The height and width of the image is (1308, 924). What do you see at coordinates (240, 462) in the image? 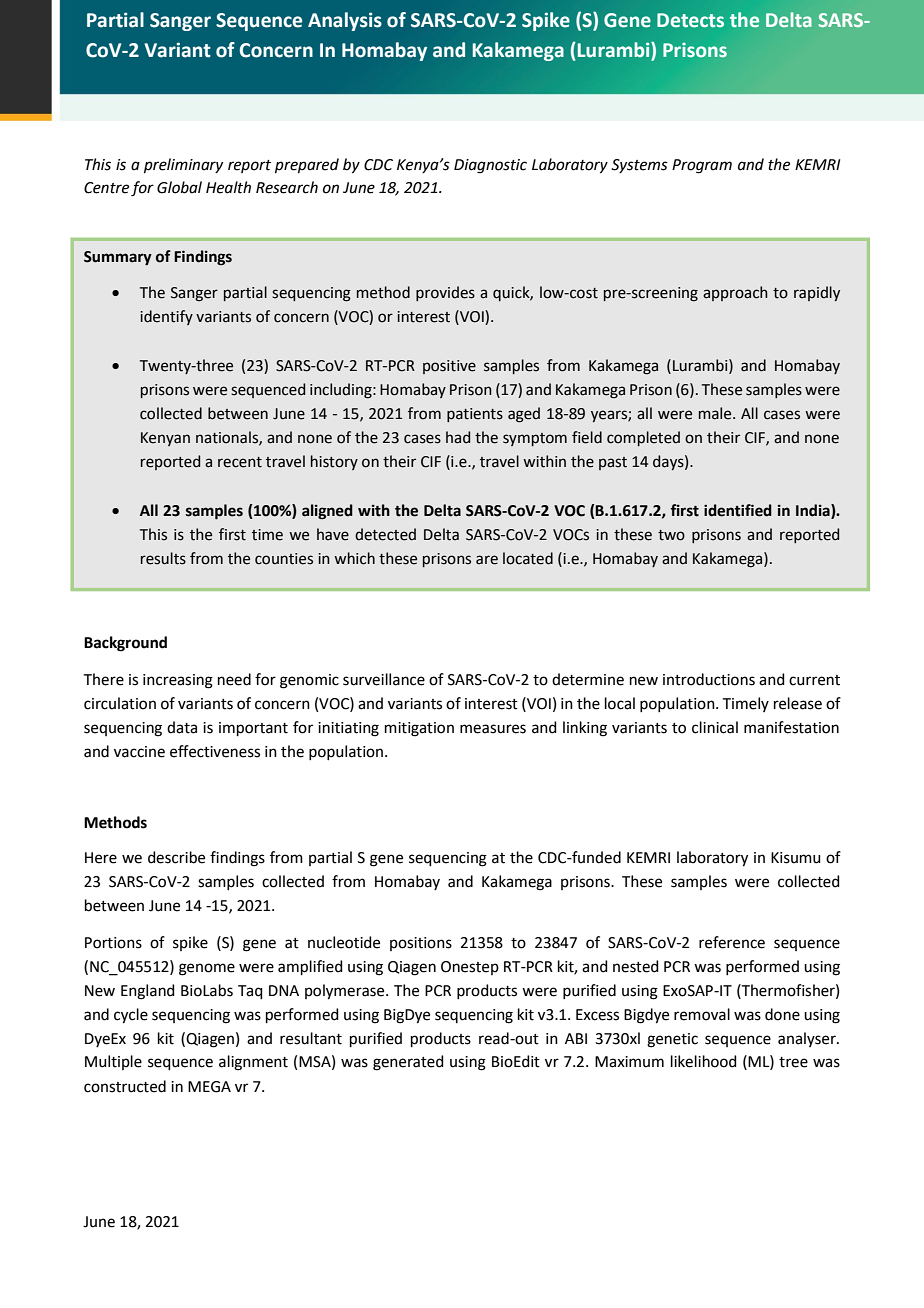
I see `recent` at bounding box center [240, 462].
